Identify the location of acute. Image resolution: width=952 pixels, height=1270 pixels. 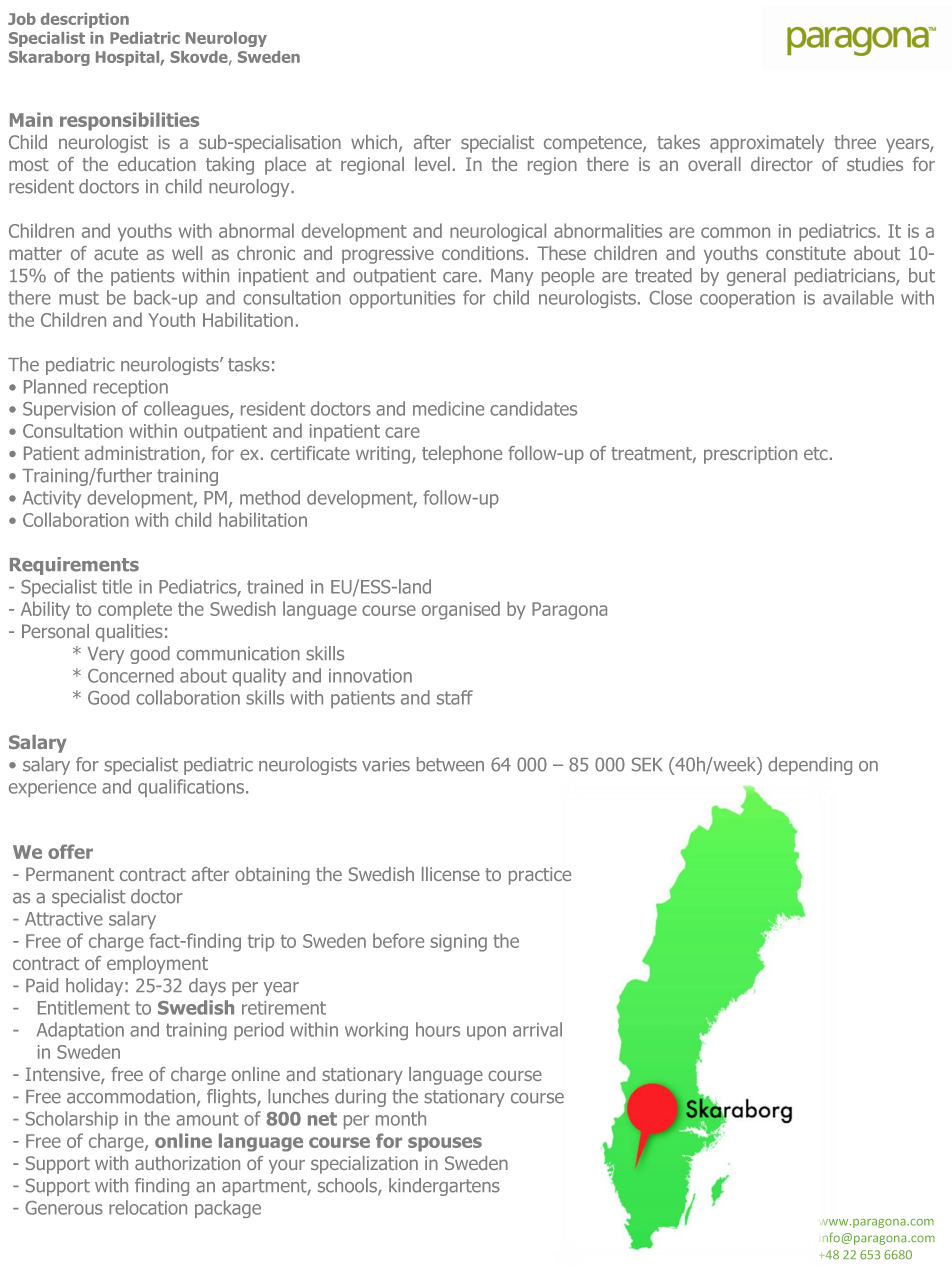
(116, 253).
